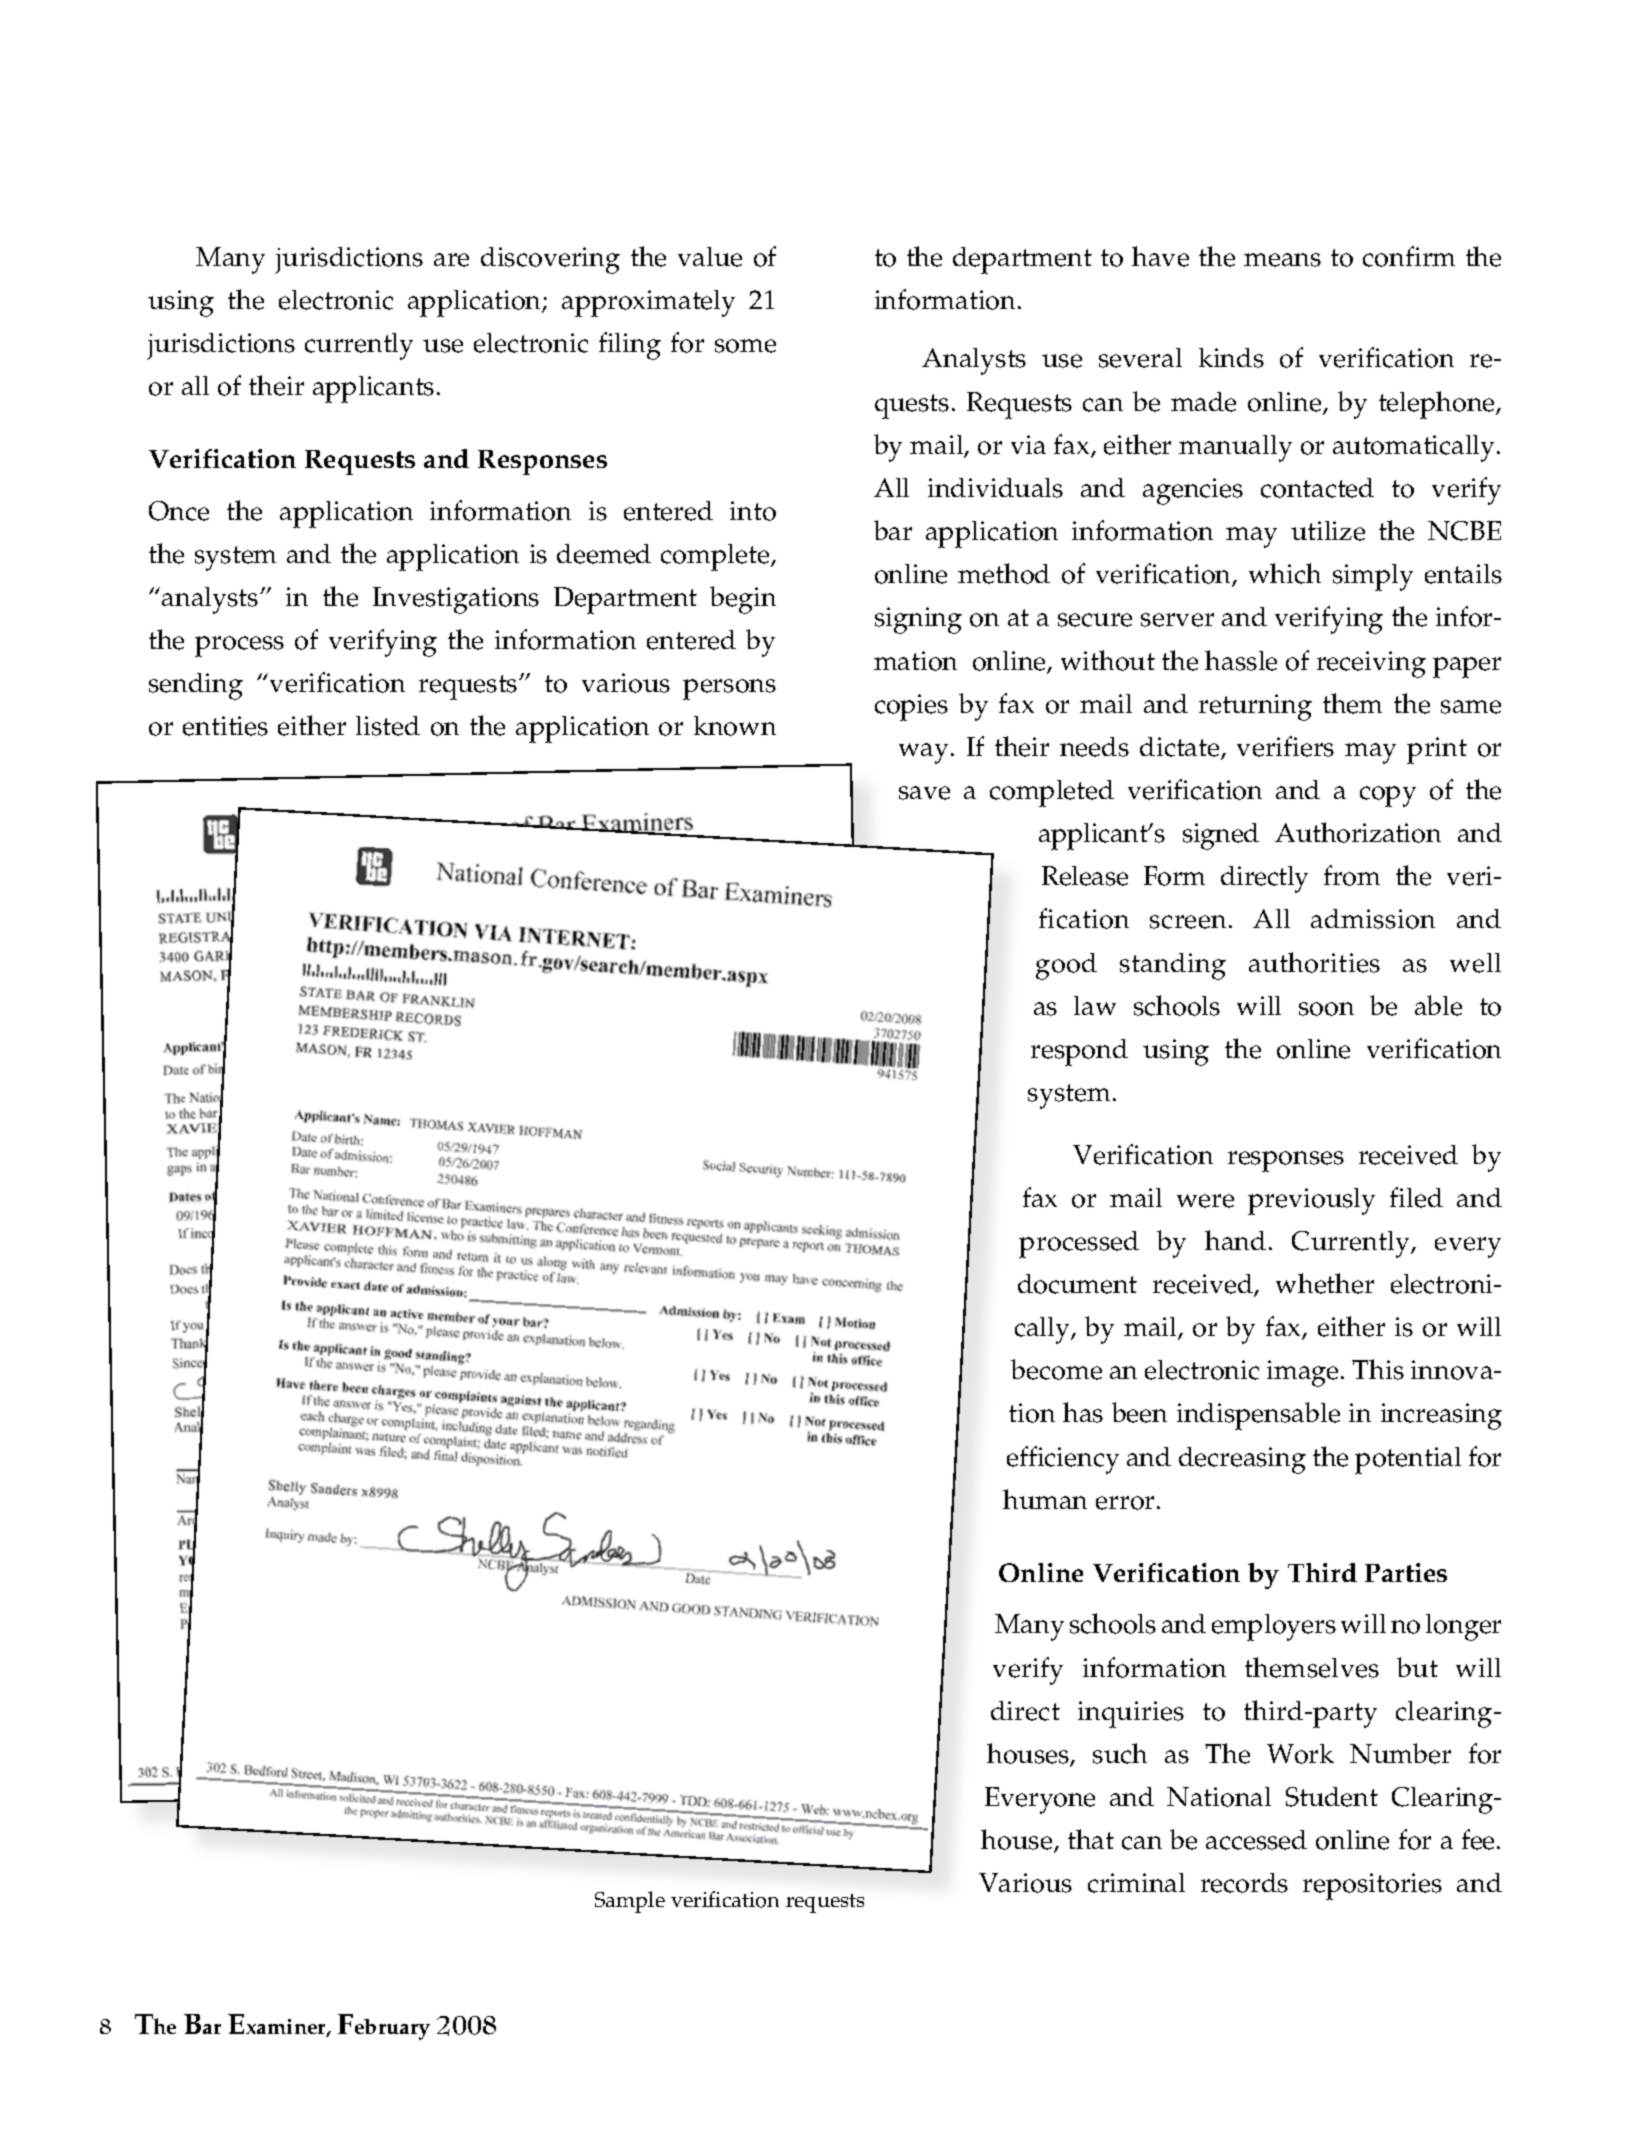 This screenshot has width=1651, height=2136. What do you see at coordinates (1302, 1373) in the screenshot?
I see `image` at bounding box center [1302, 1373].
